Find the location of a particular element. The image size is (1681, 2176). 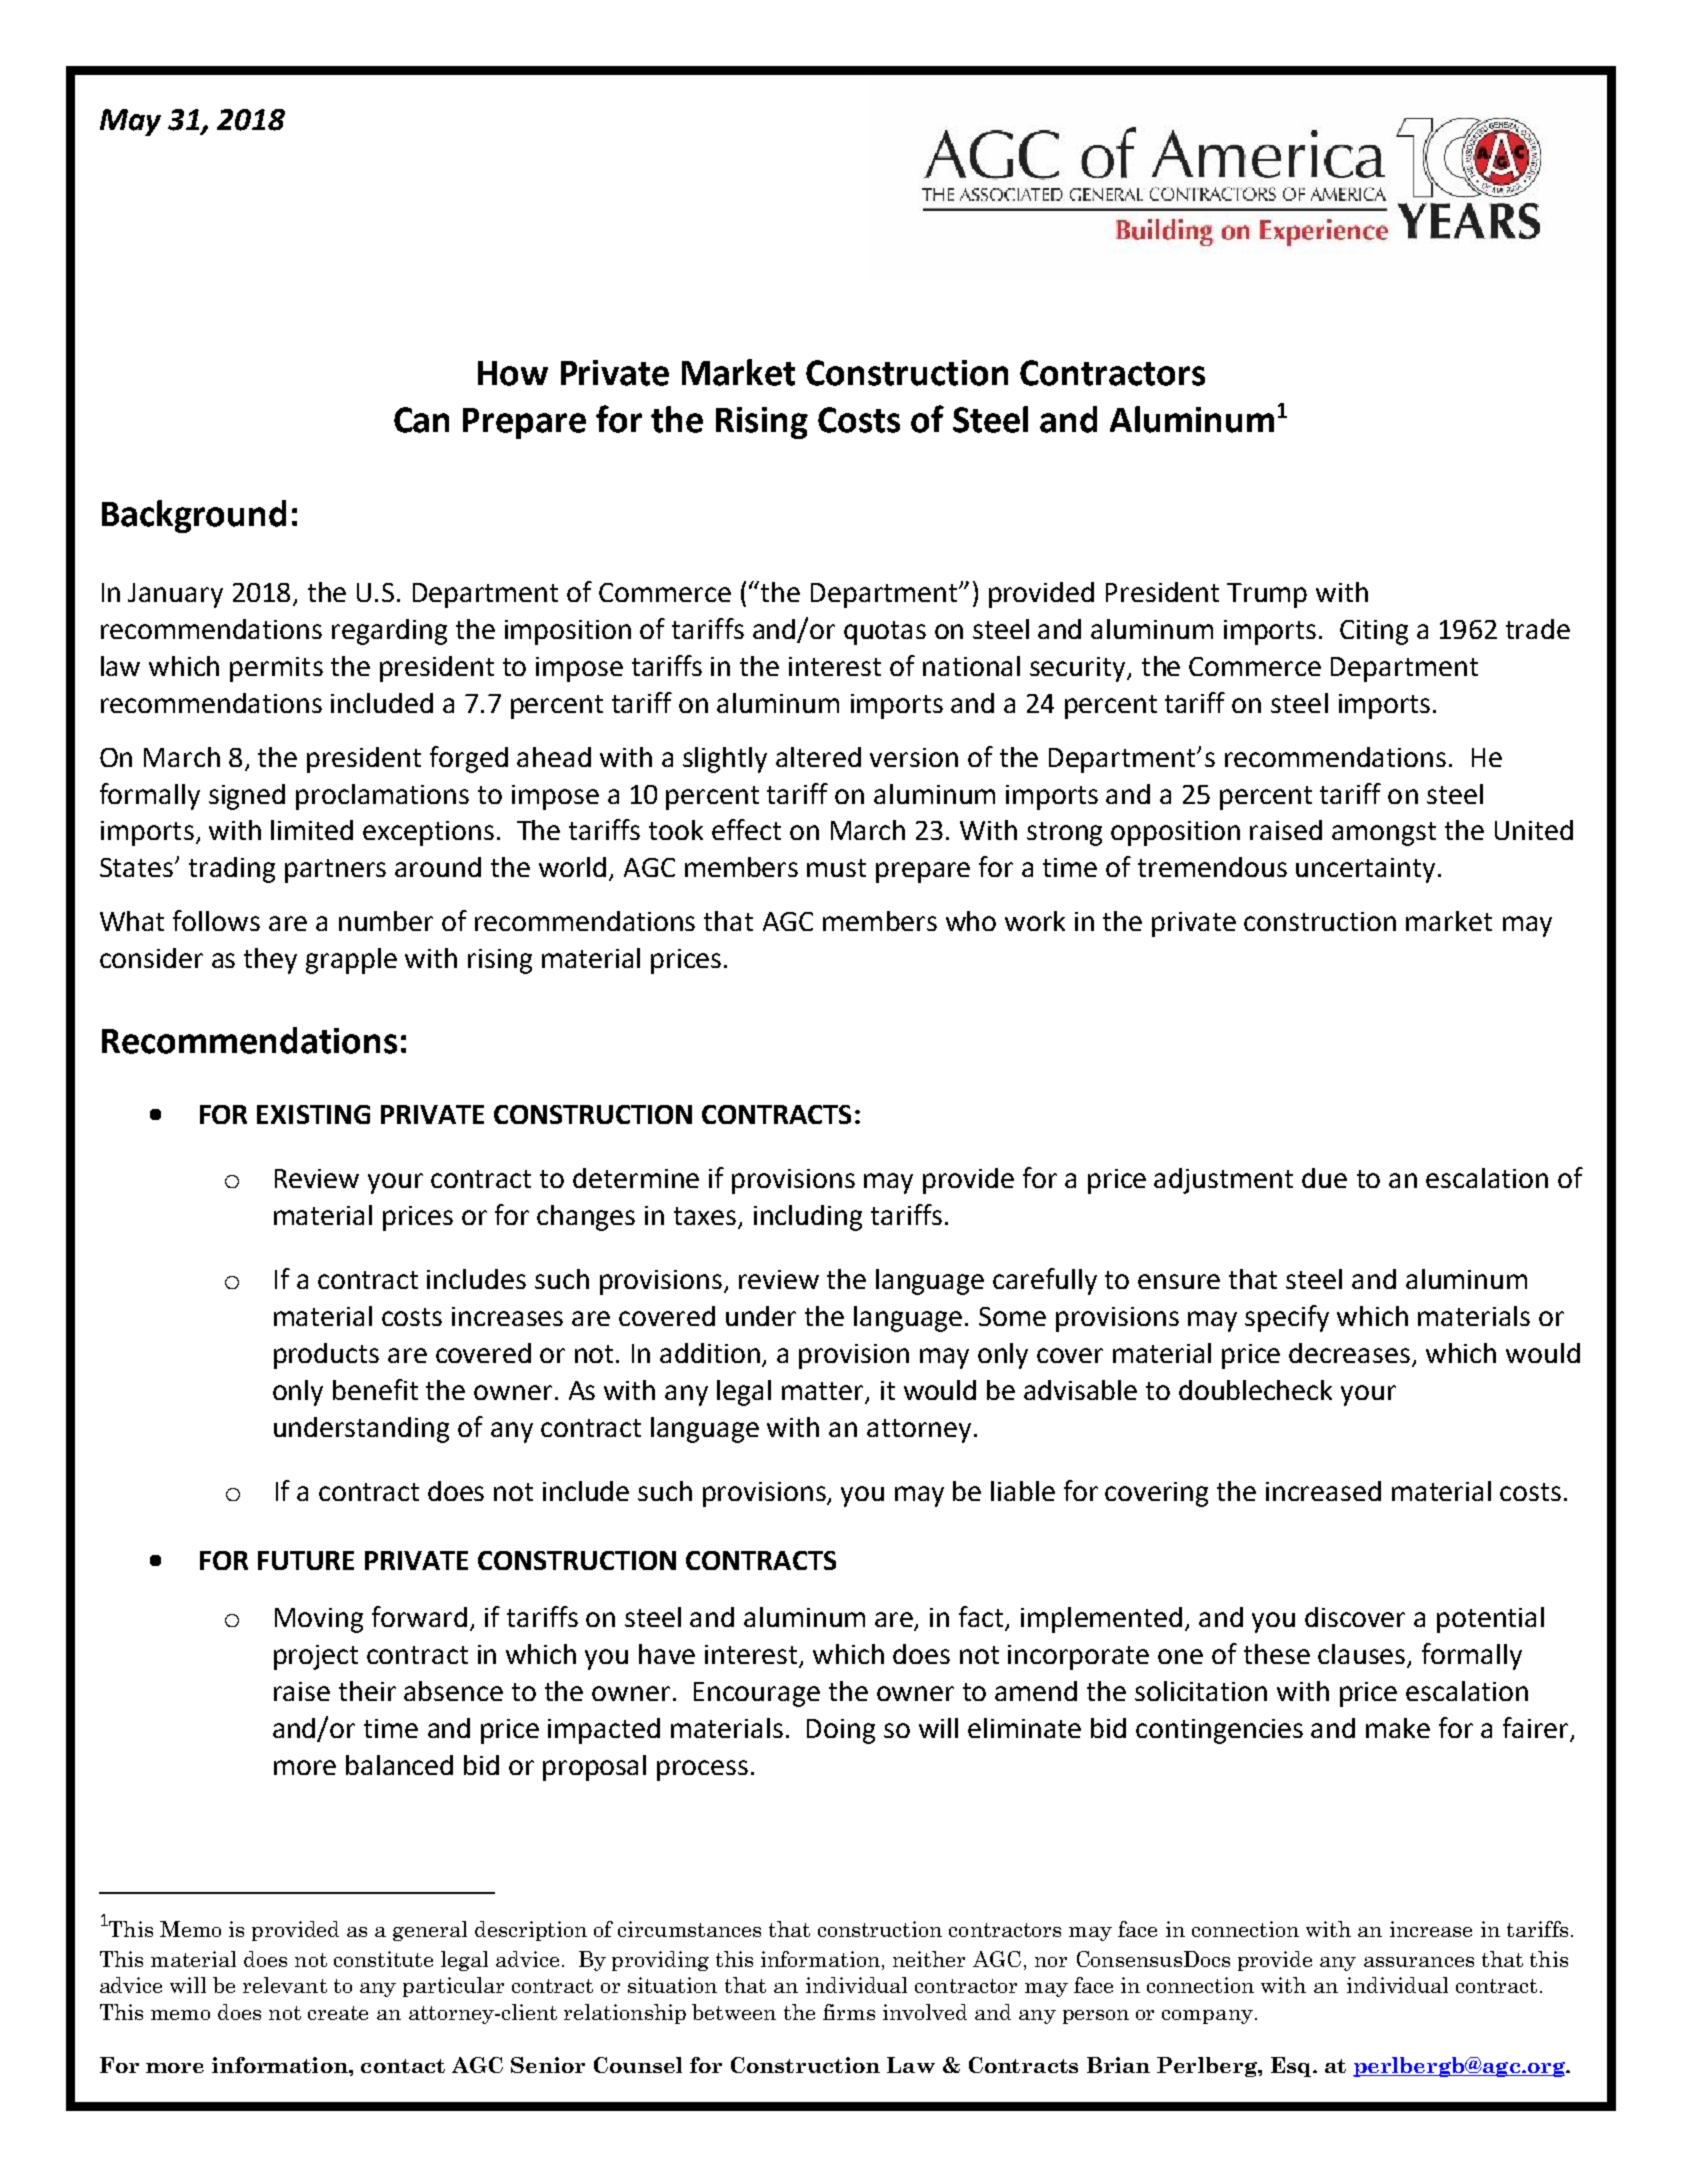

Trump is located at coordinates (1267, 595).
